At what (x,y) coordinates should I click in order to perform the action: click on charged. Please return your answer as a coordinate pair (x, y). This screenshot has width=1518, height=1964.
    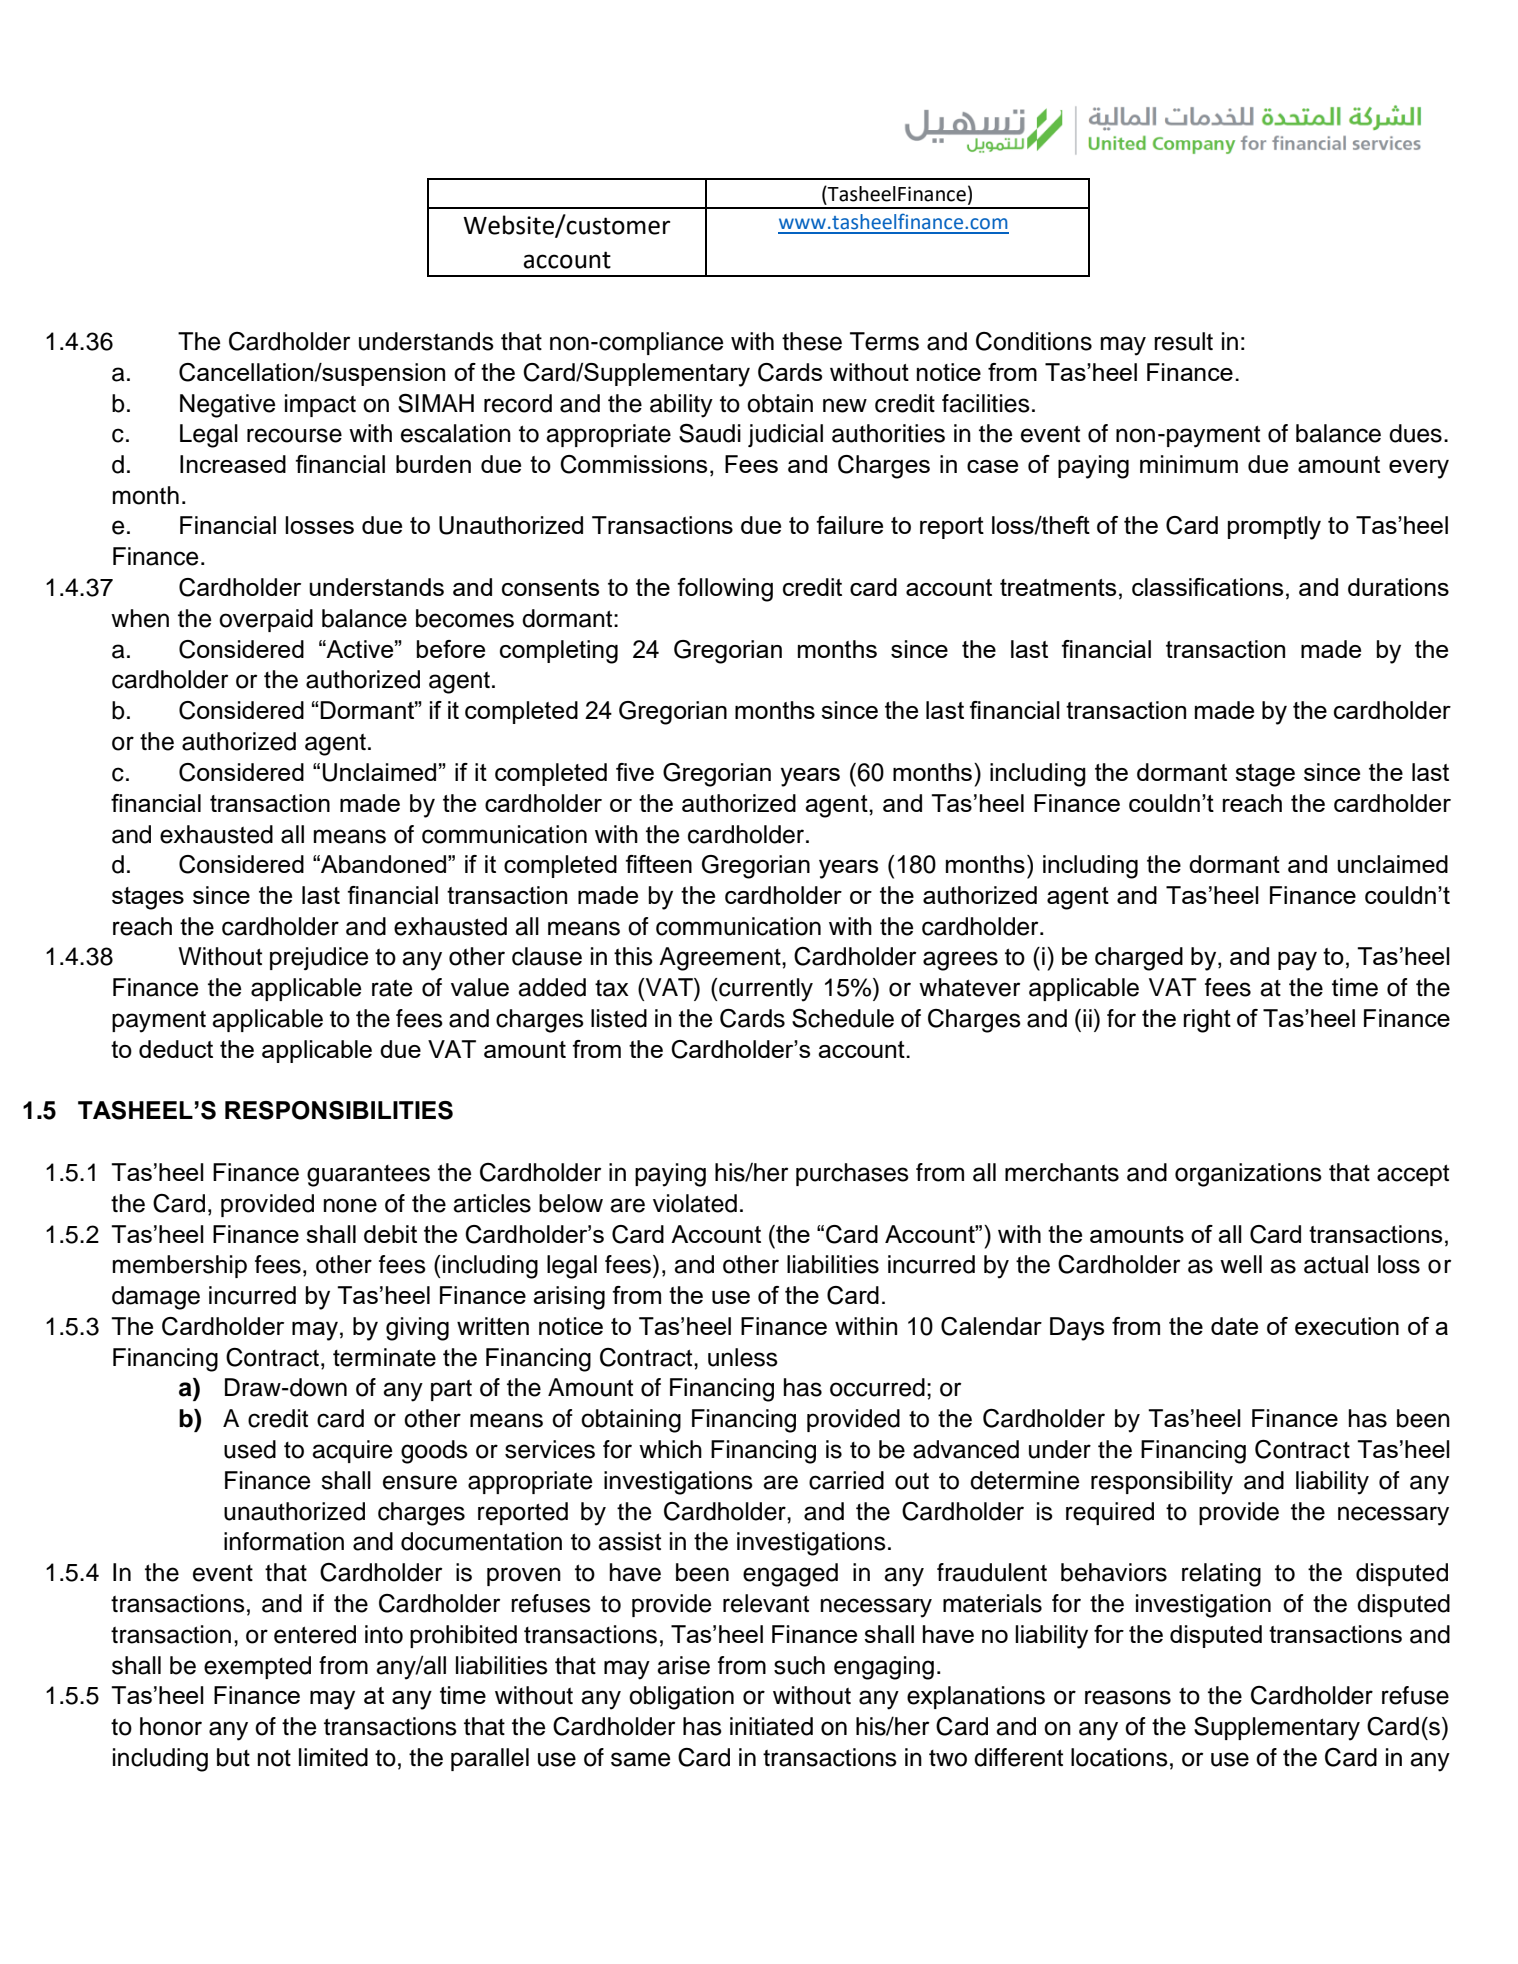
    Looking at the image, I should click on (1139, 959).
